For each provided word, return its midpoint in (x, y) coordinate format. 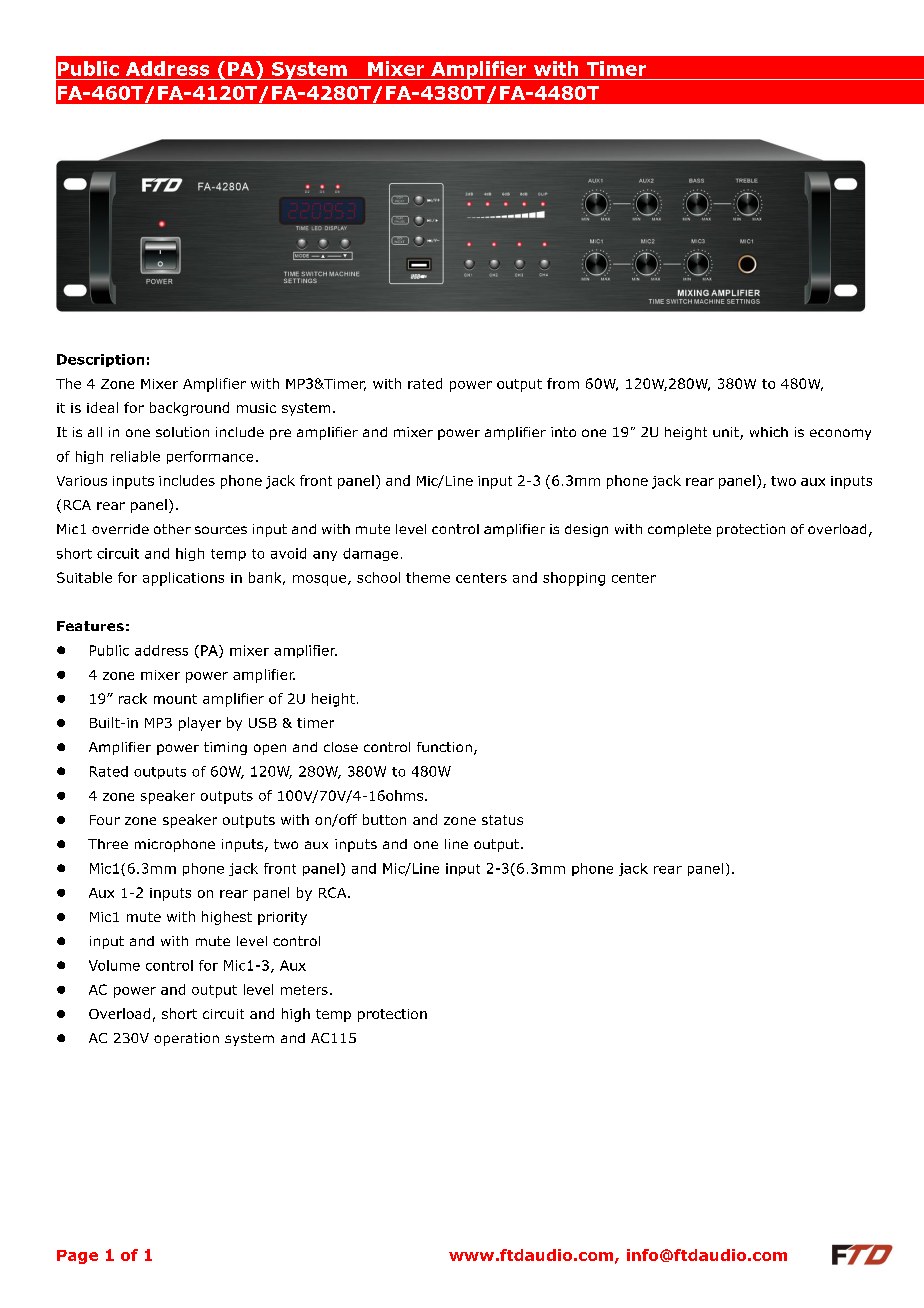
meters (304, 990)
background (189, 409)
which (769, 432)
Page (77, 1257)
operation (186, 1039)
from (563, 383)
